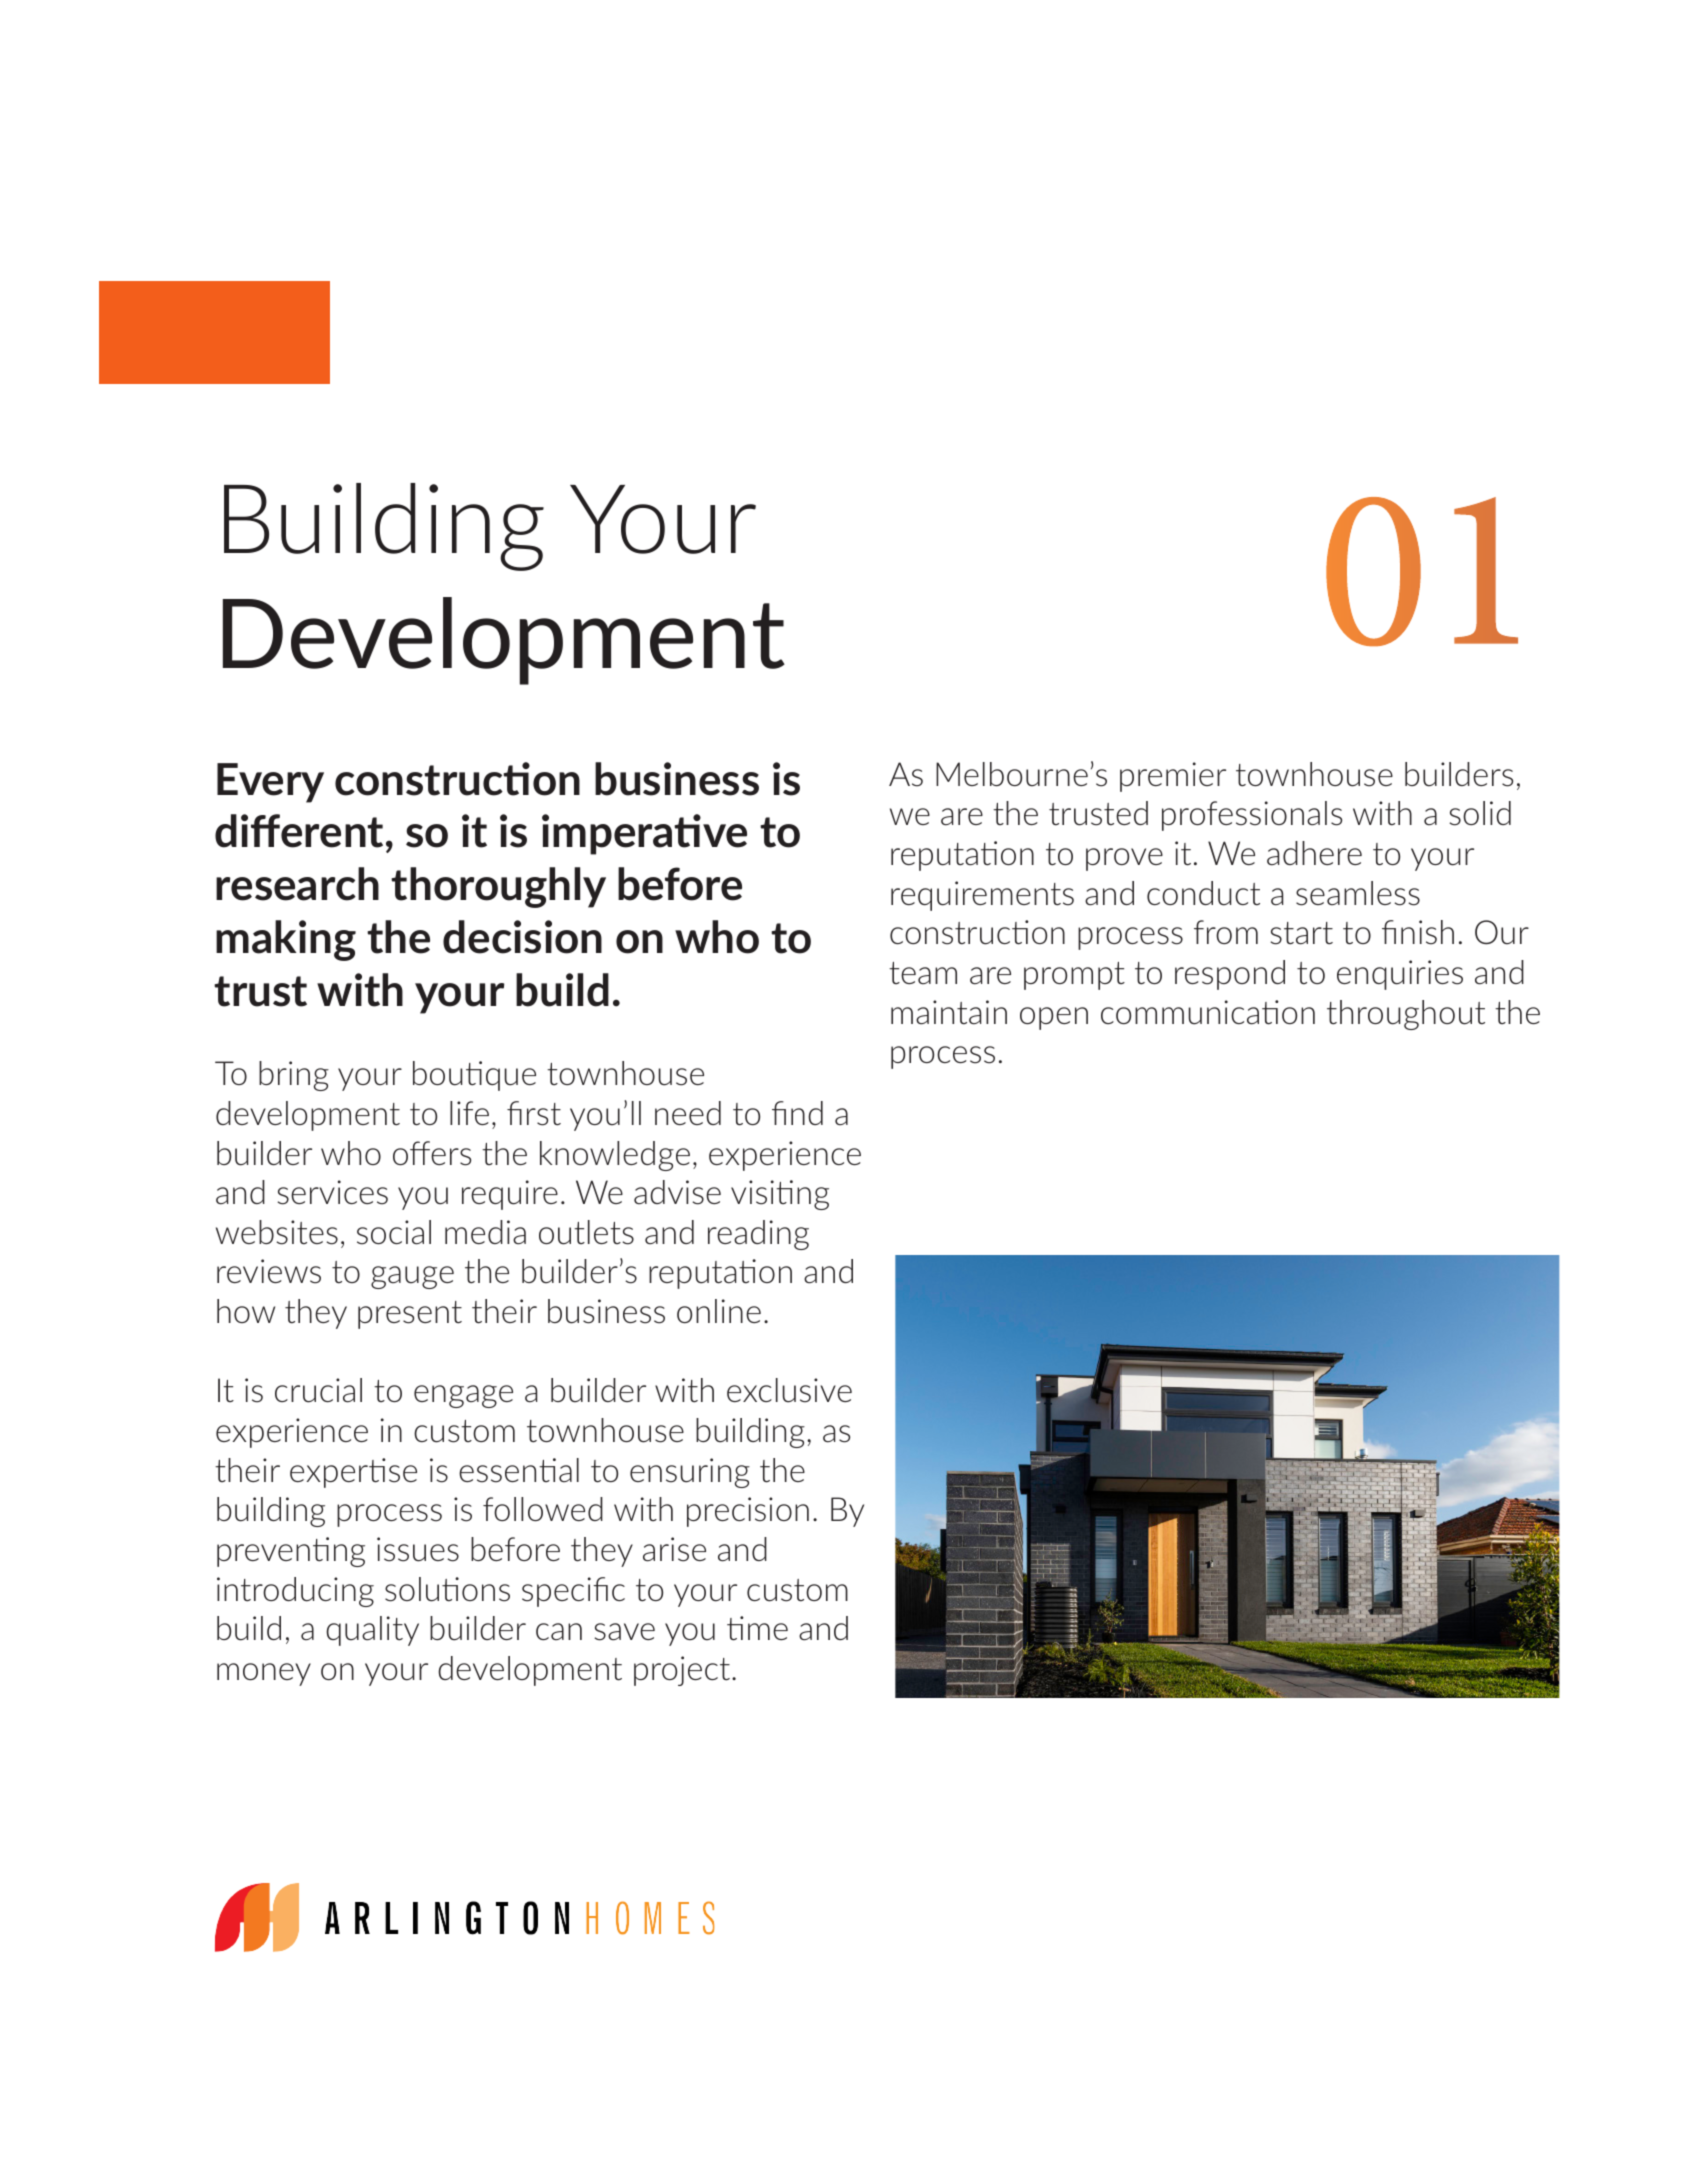  Describe the element at coordinates (1406, 1015) in the screenshot. I see `throughout` at that location.
